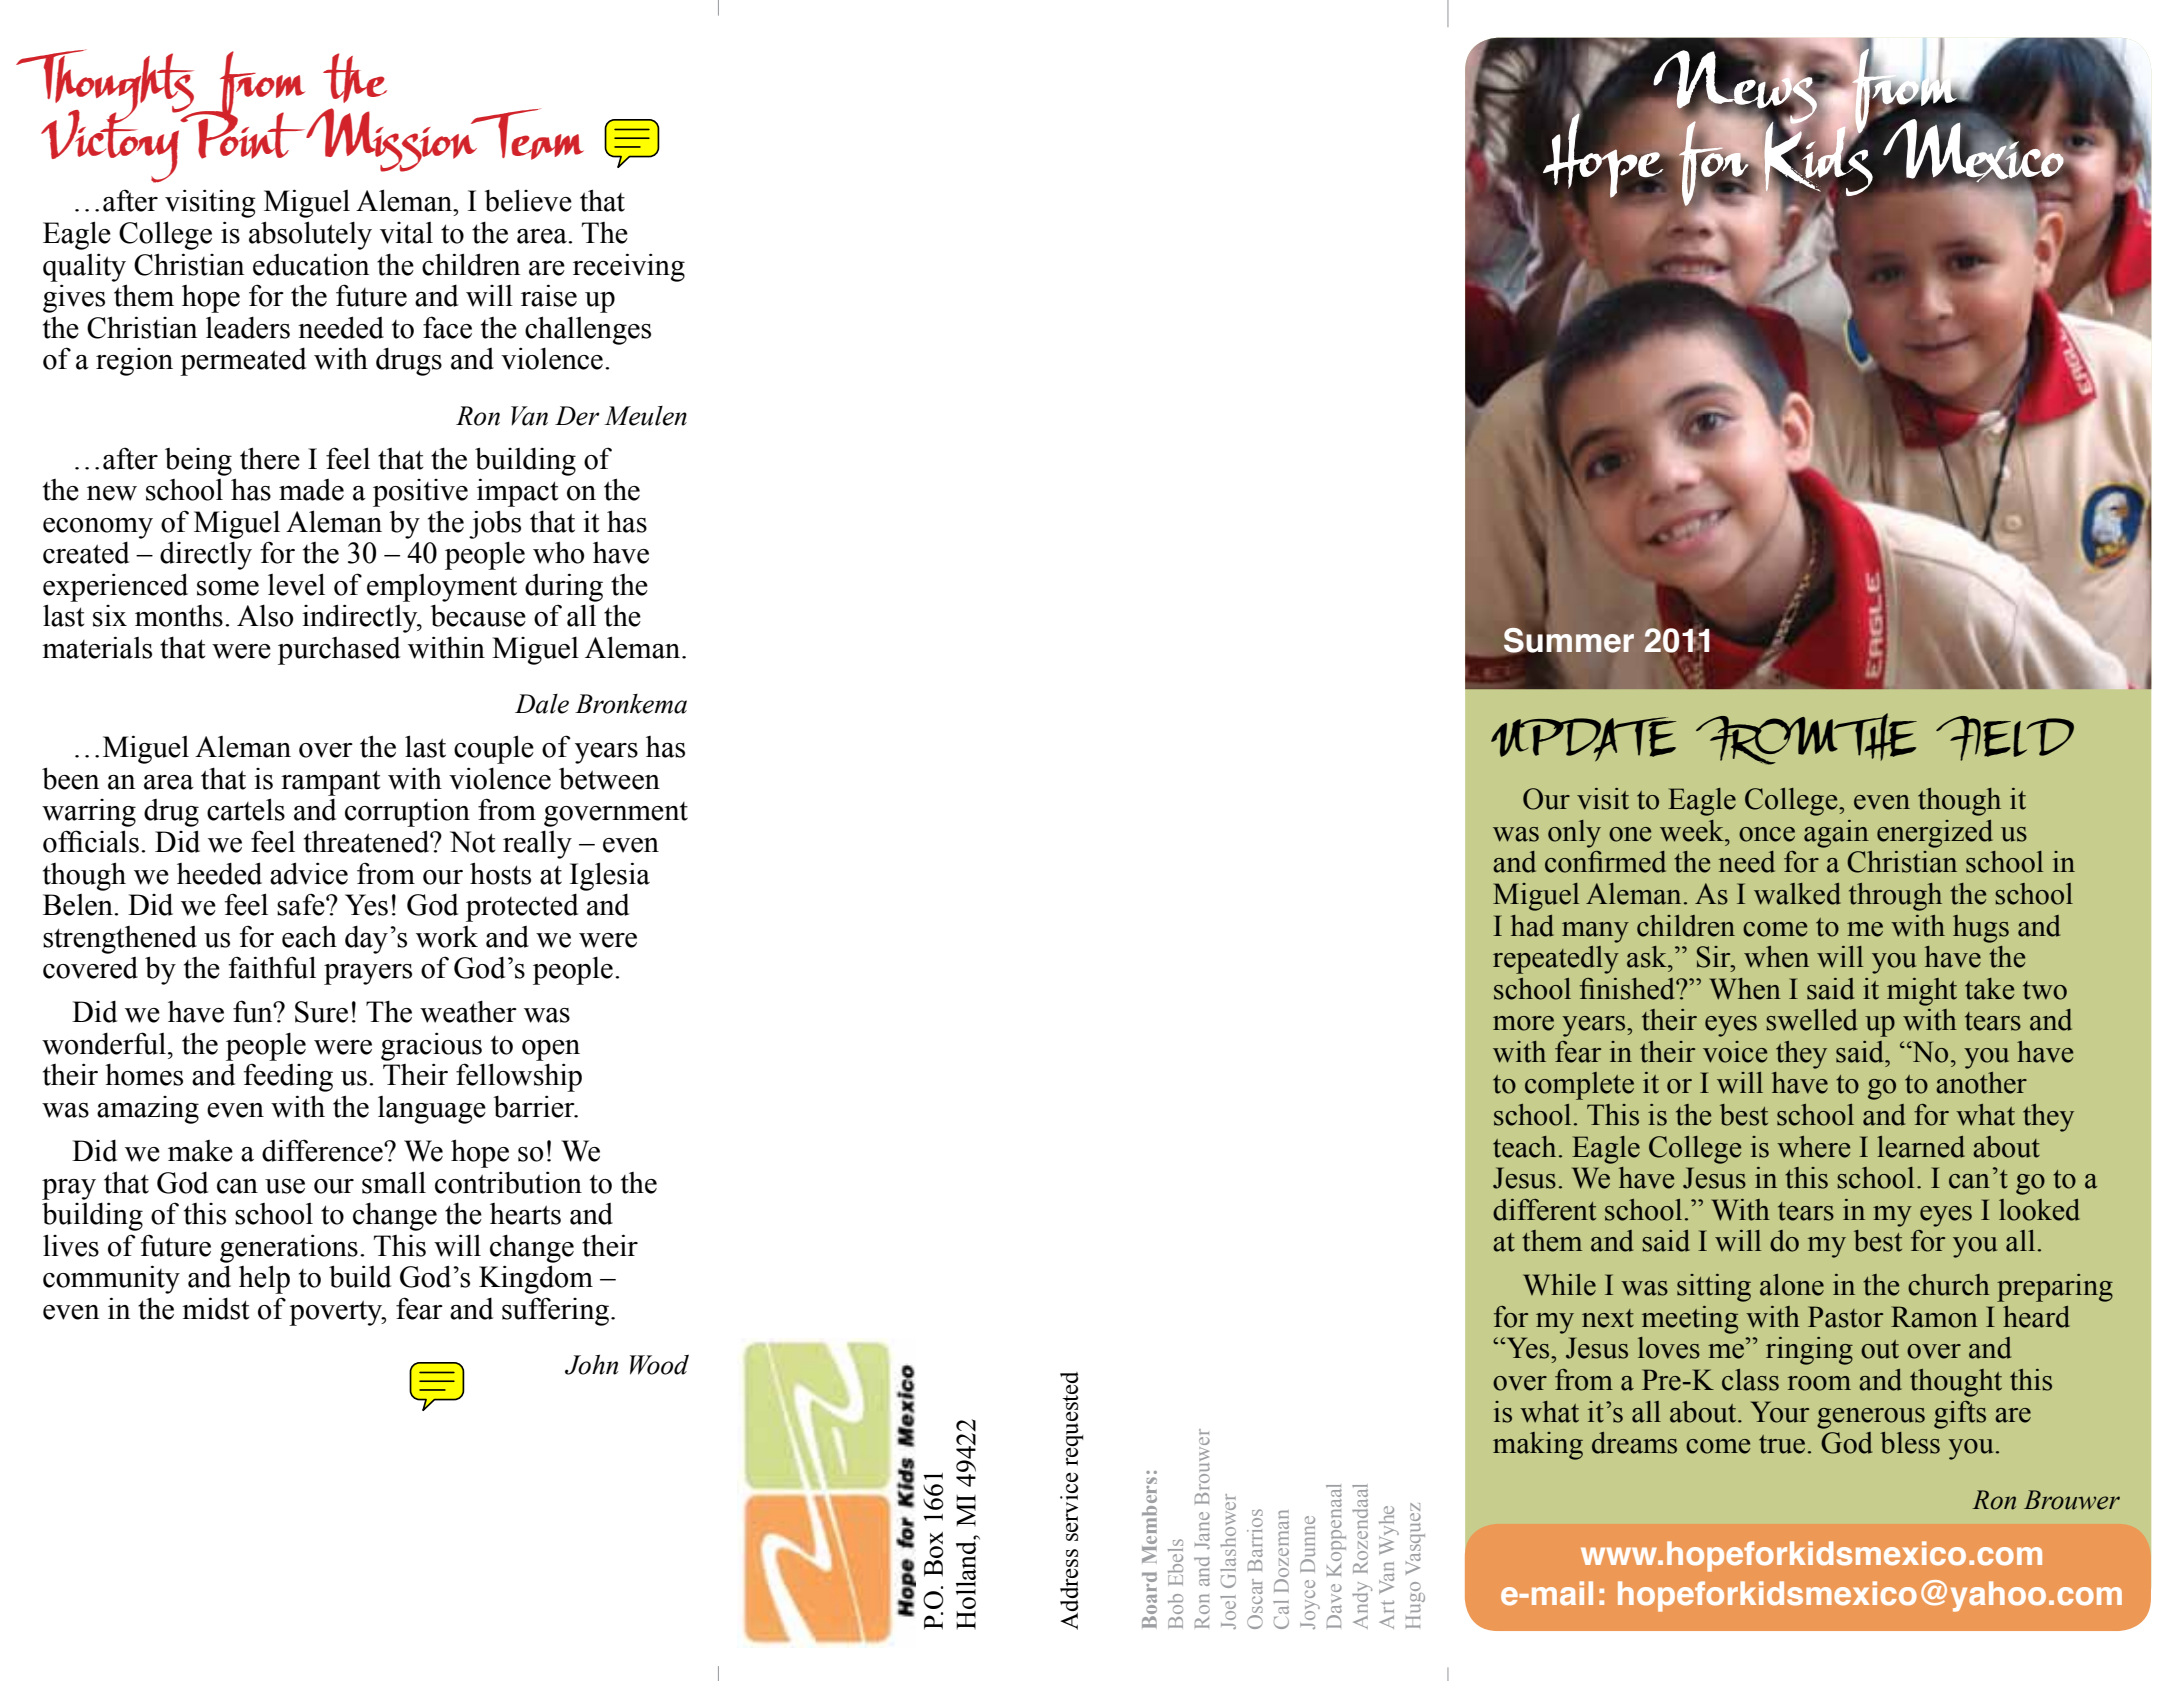  I want to click on more, so click(1523, 1023).
